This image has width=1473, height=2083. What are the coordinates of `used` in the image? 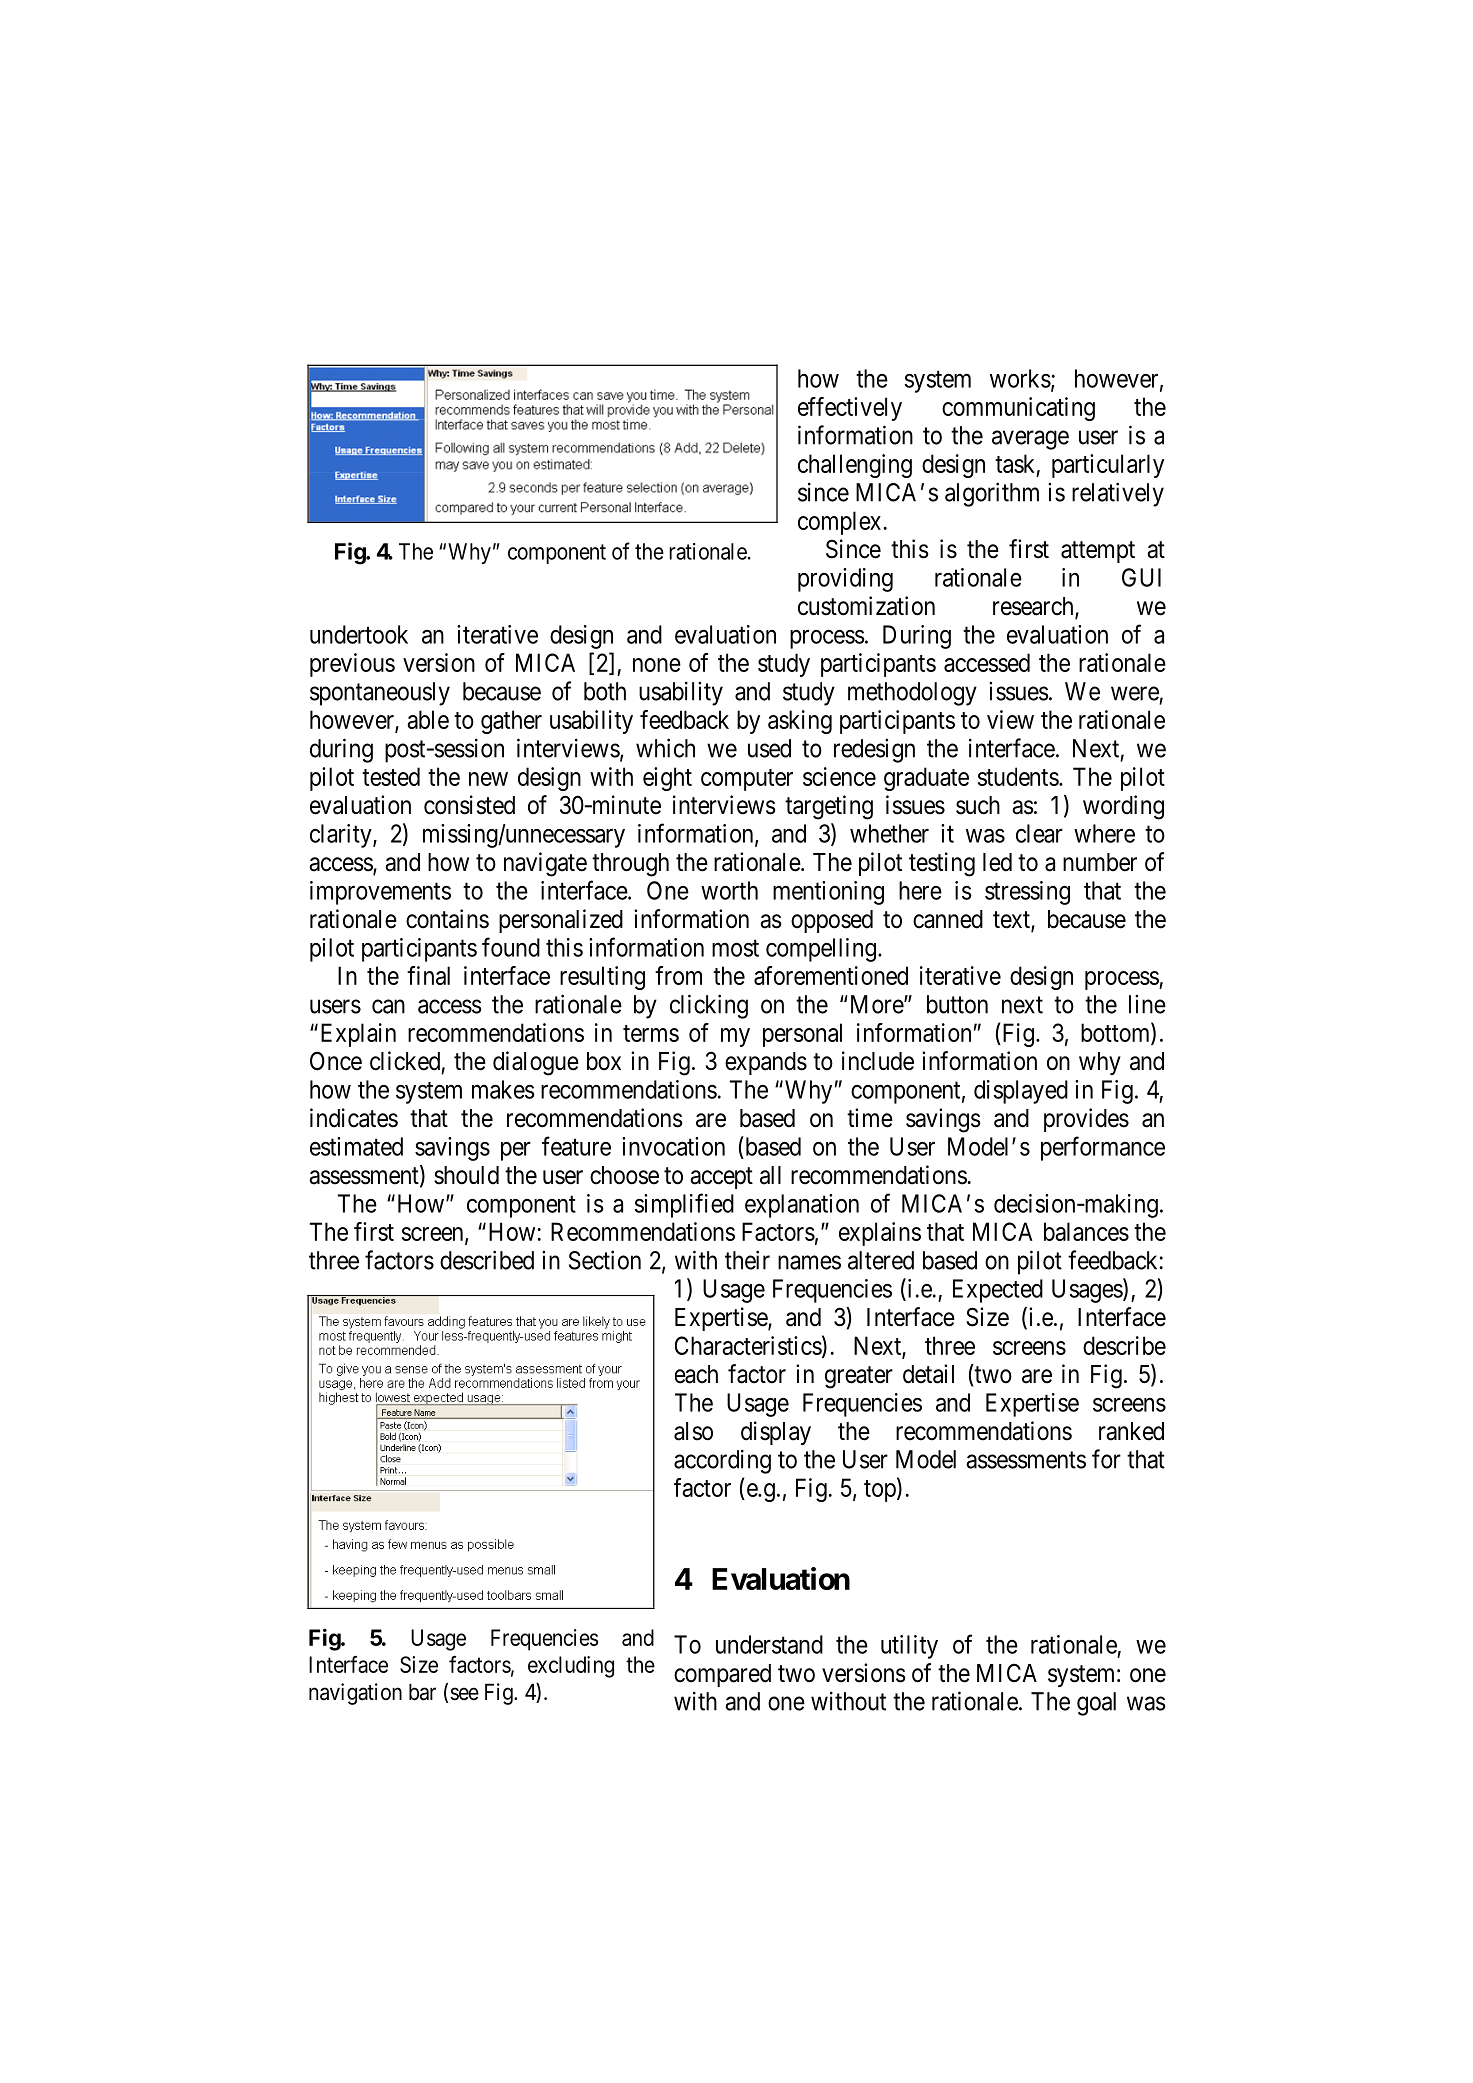 It's located at (769, 748).
